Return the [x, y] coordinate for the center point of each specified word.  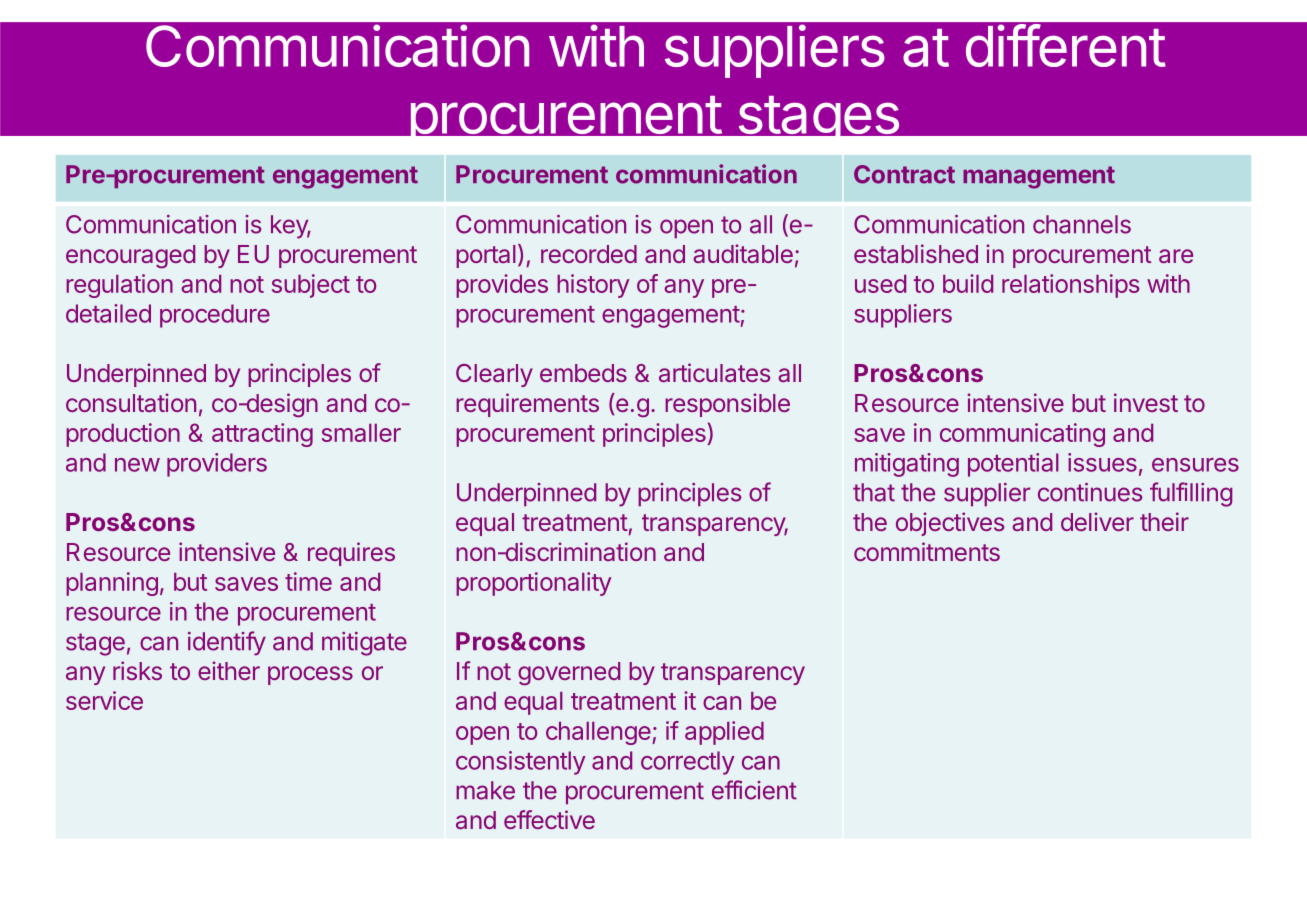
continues [1090, 492]
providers [217, 465]
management [1039, 177]
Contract [904, 174]
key [290, 227]
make [485, 790]
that [874, 492]
